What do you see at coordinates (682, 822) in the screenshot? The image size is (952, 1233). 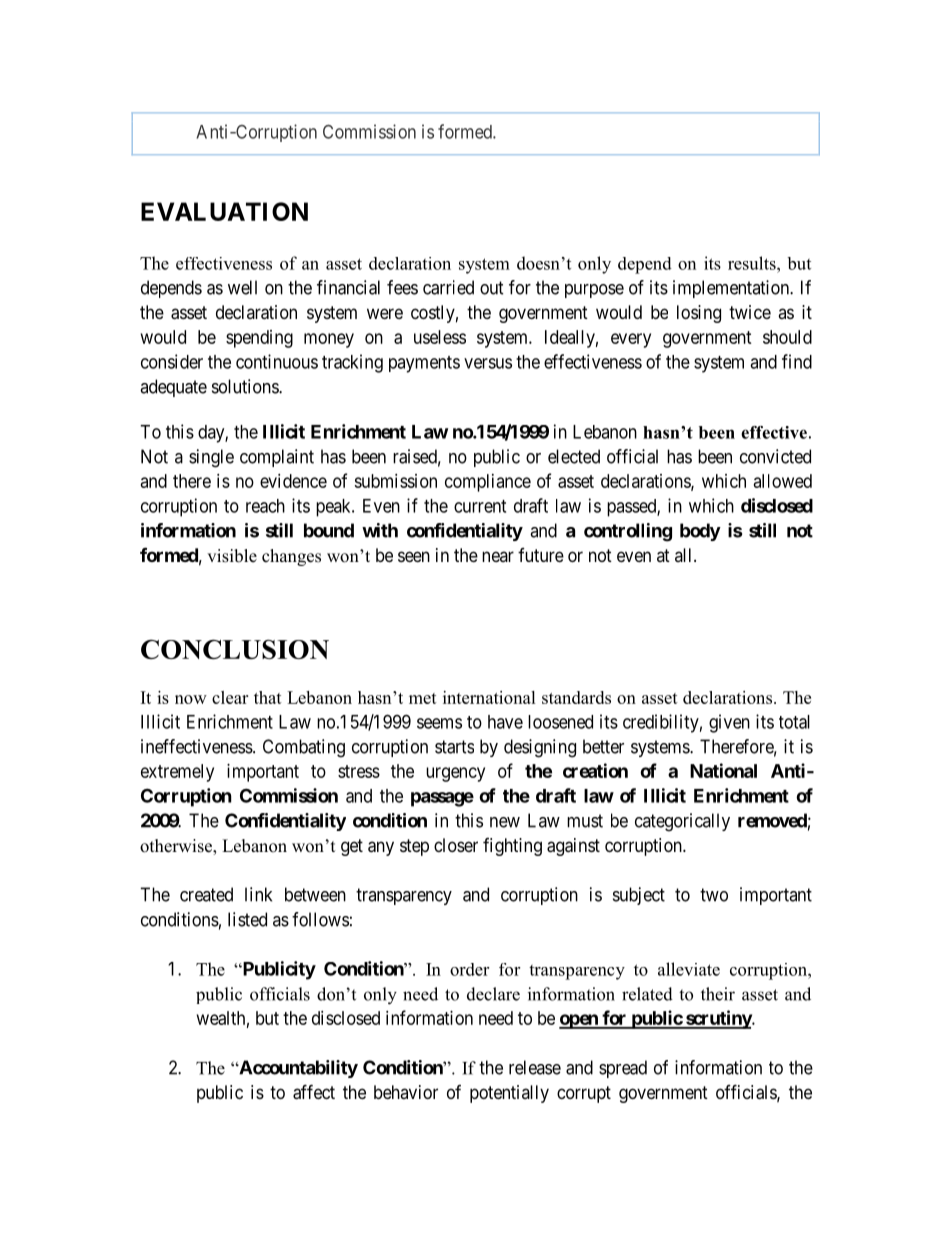 I see `categorically` at bounding box center [682, 822].
